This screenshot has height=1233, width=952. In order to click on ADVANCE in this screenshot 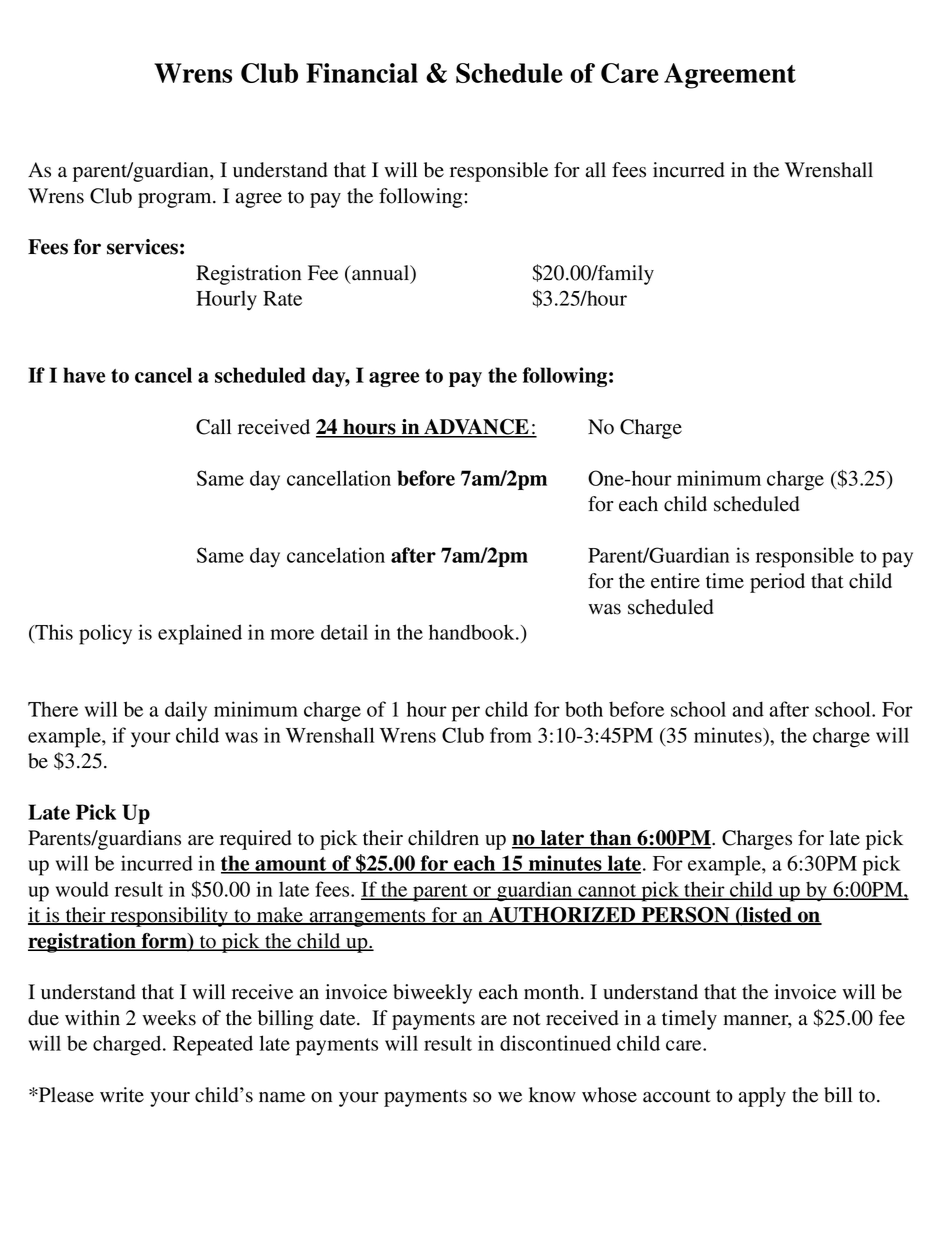, I will do `click(476, 428)`.
